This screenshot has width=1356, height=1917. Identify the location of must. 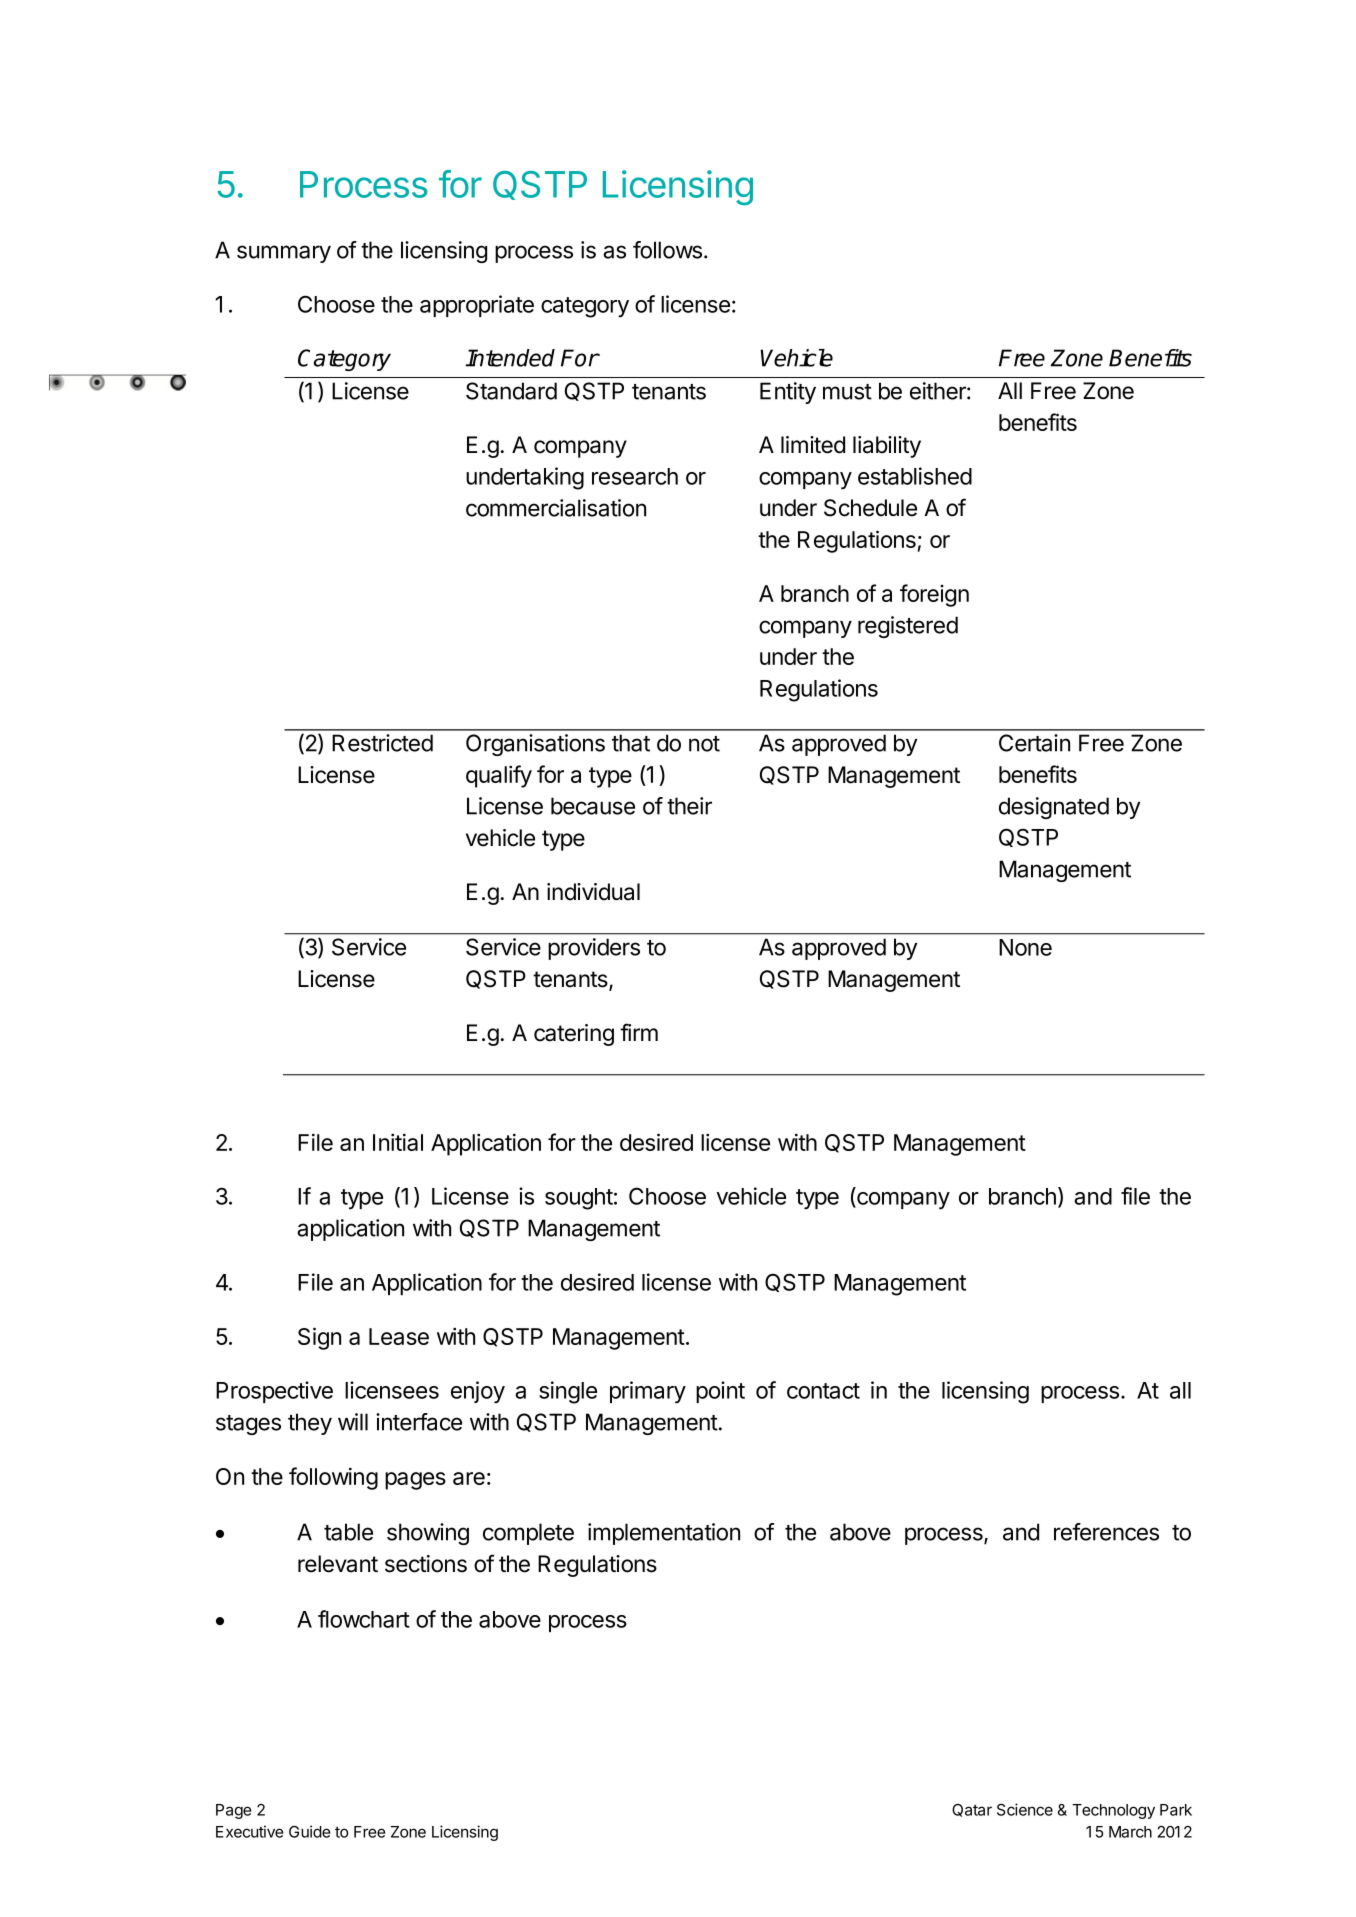
(847, 392).
